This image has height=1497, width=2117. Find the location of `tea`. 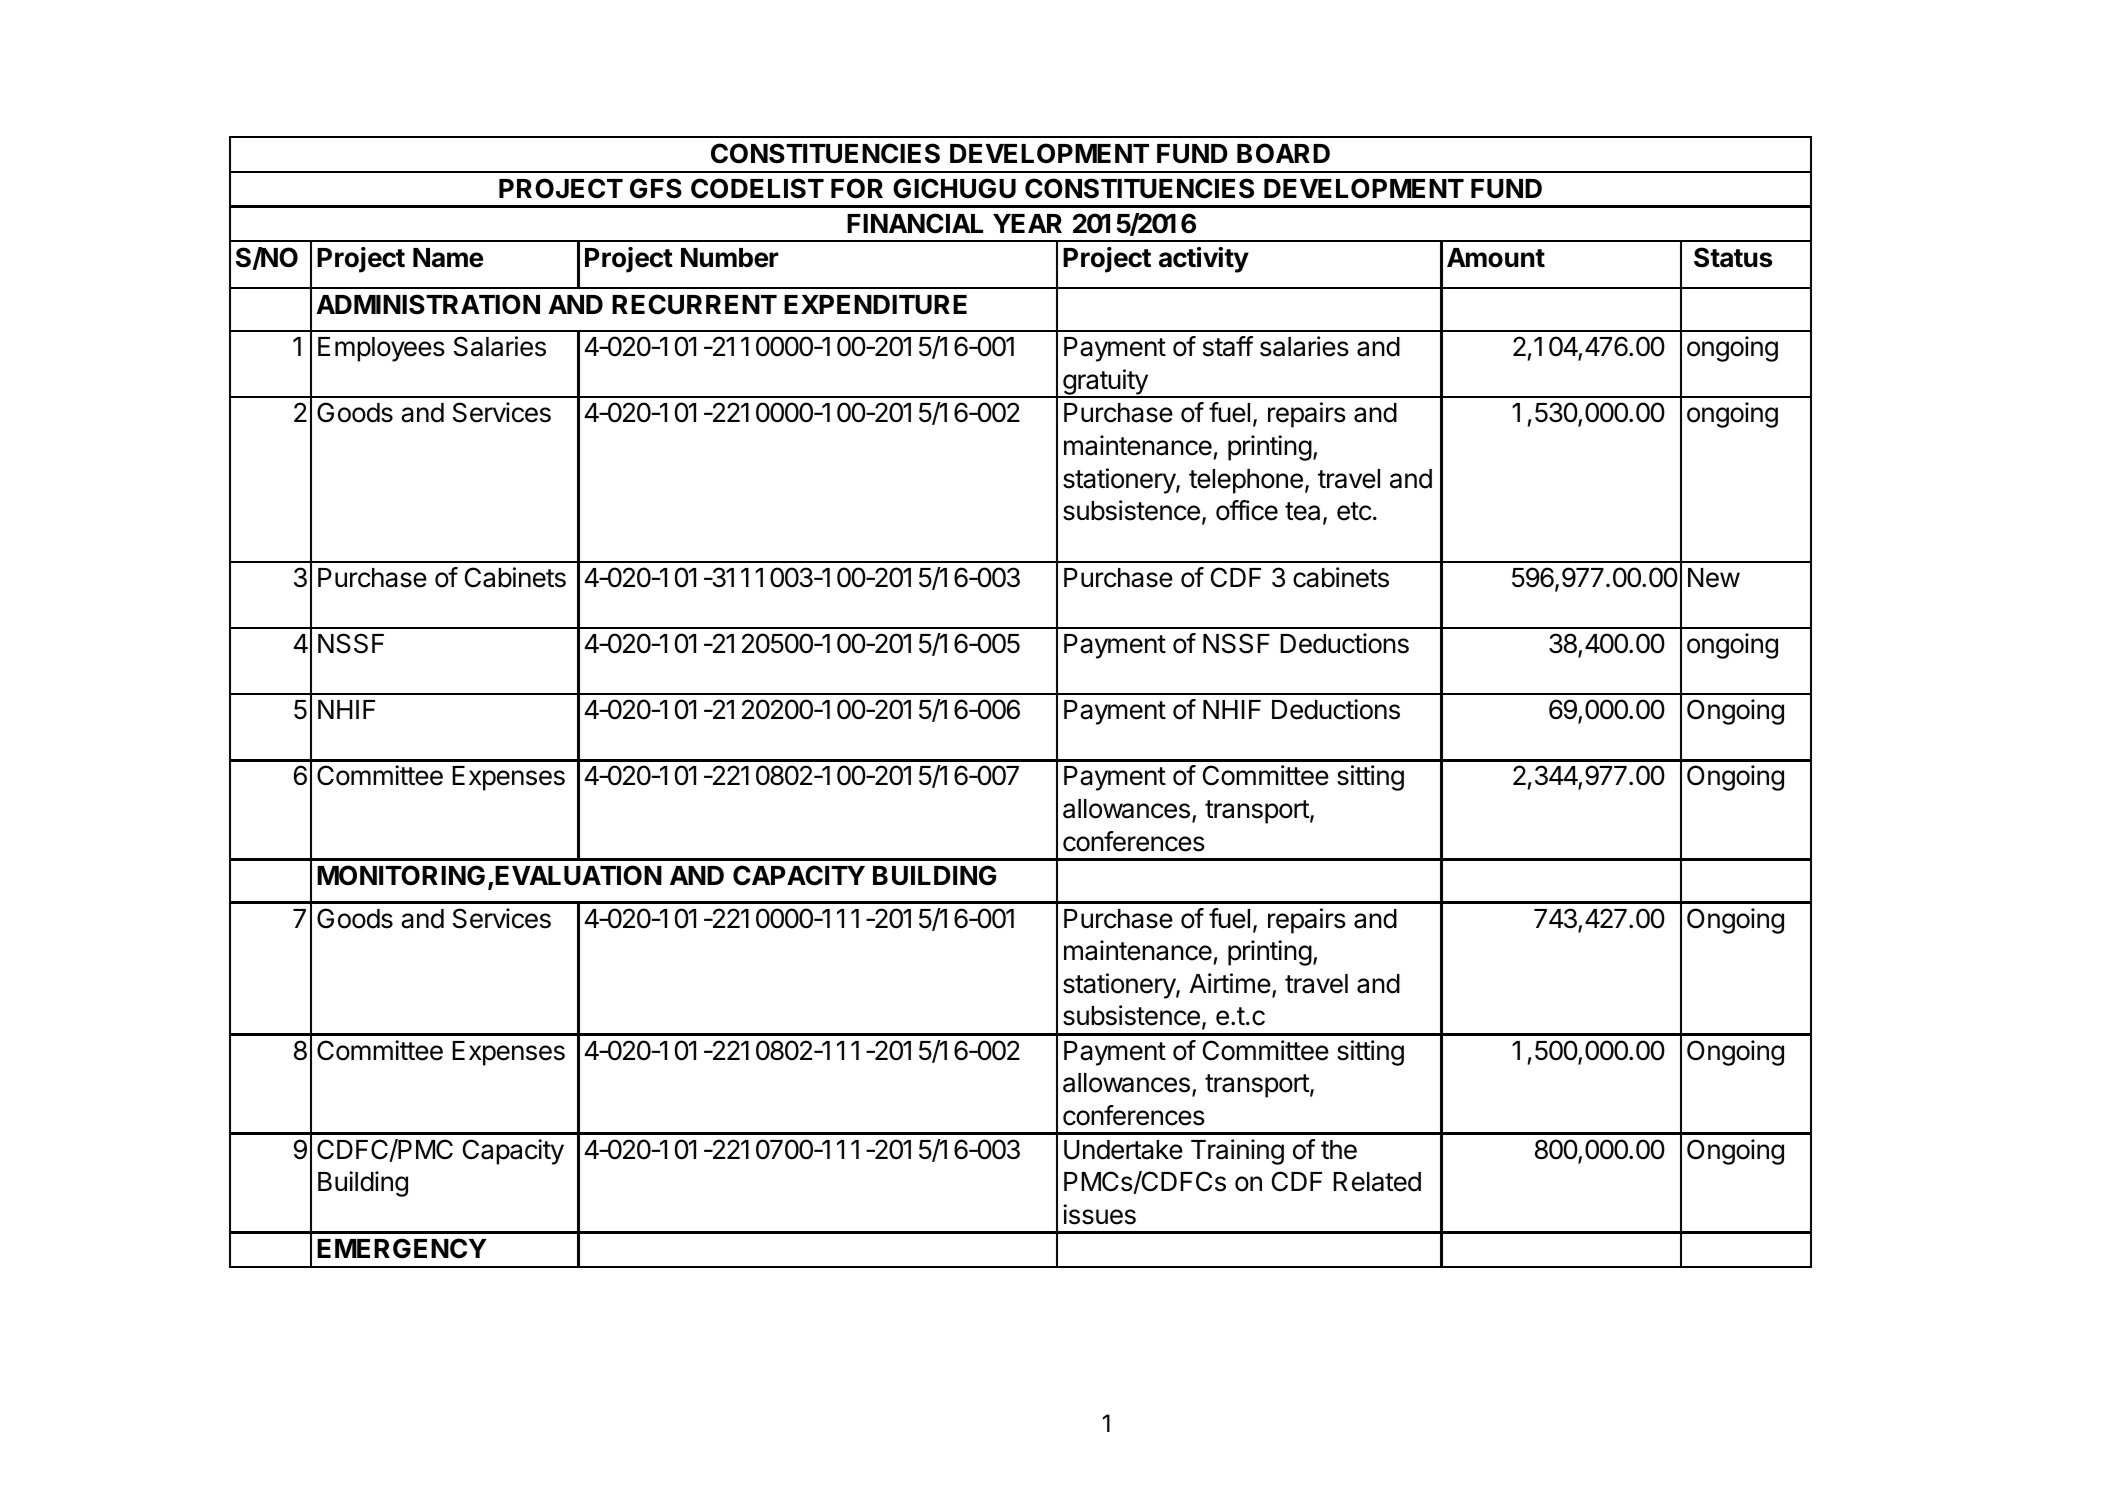

tea is located at coordinates (1302, 511).
